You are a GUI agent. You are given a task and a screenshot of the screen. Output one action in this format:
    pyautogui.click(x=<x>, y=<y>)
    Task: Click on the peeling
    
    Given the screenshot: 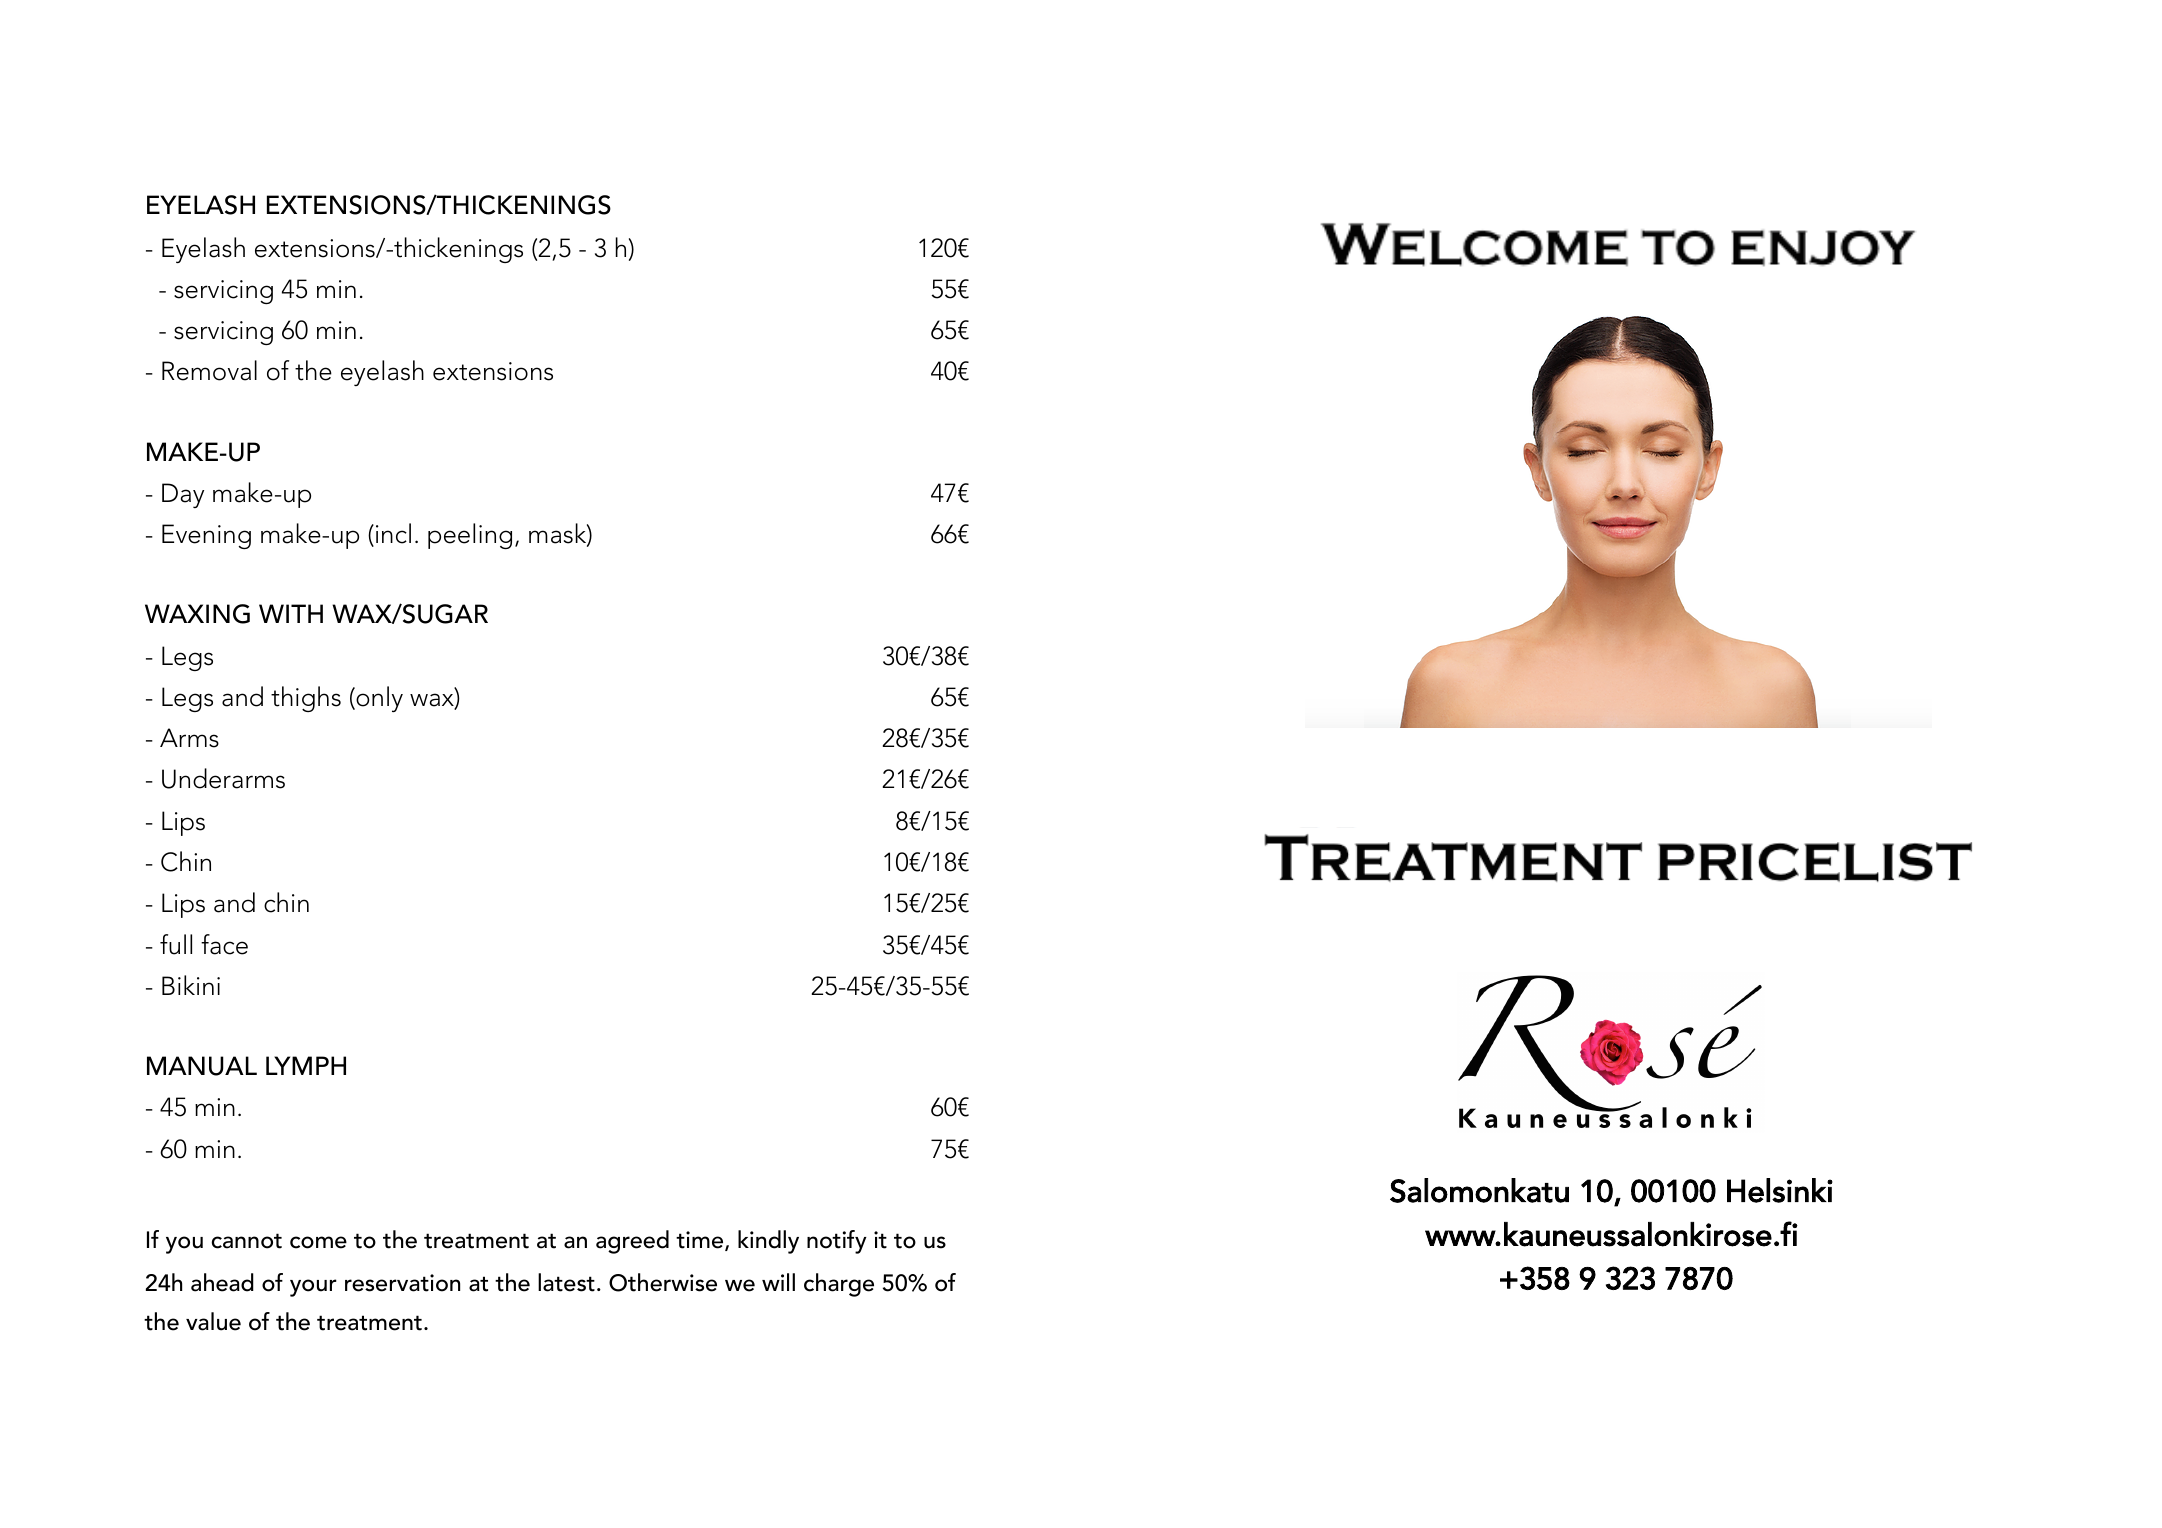 What is the action you would take?
    pyautogui.click(x=470, y=536)
